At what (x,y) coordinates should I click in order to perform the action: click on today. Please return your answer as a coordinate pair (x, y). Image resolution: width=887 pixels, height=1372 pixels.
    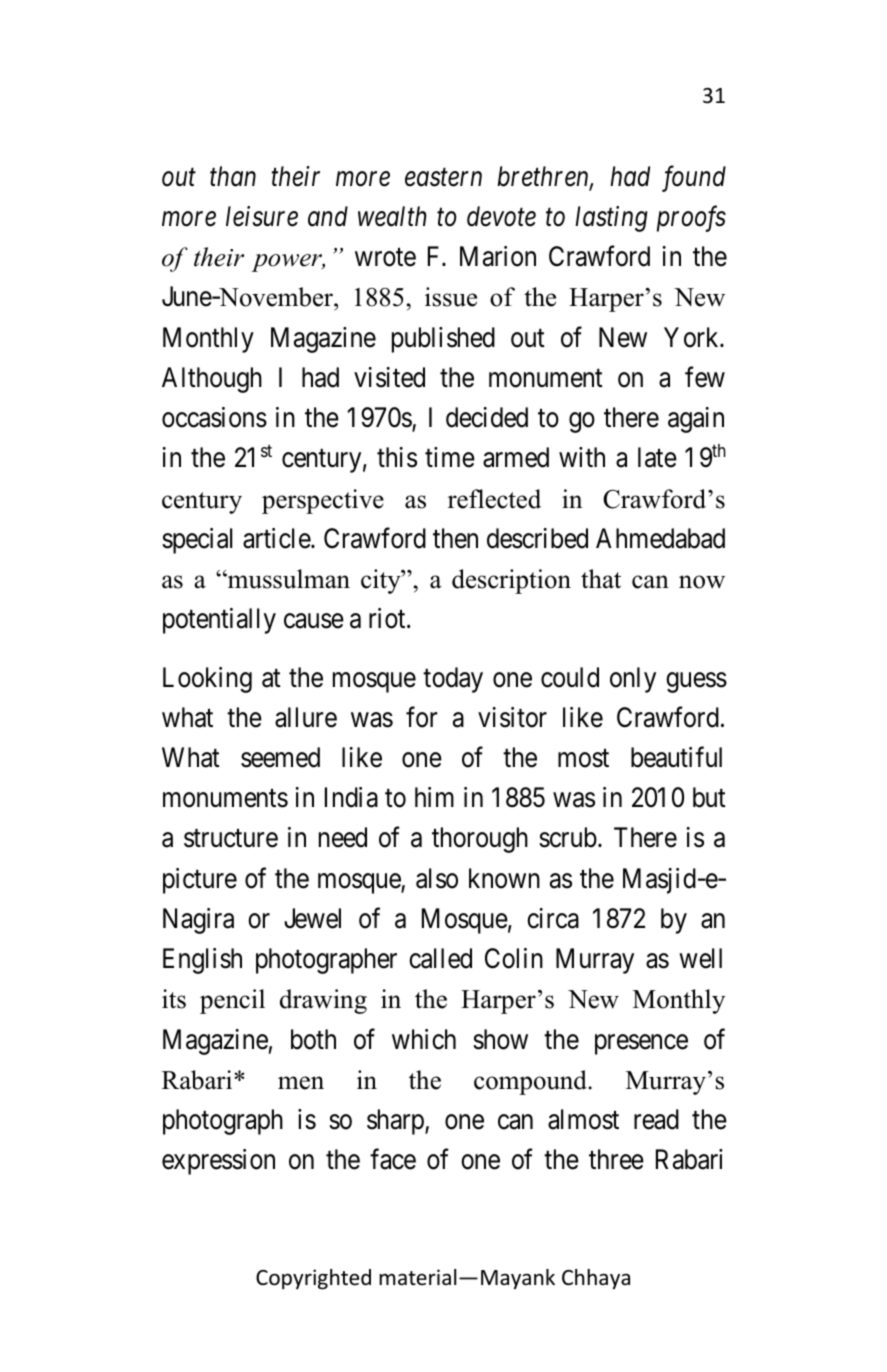
    Looking at the image, I should click on (453, 680).
